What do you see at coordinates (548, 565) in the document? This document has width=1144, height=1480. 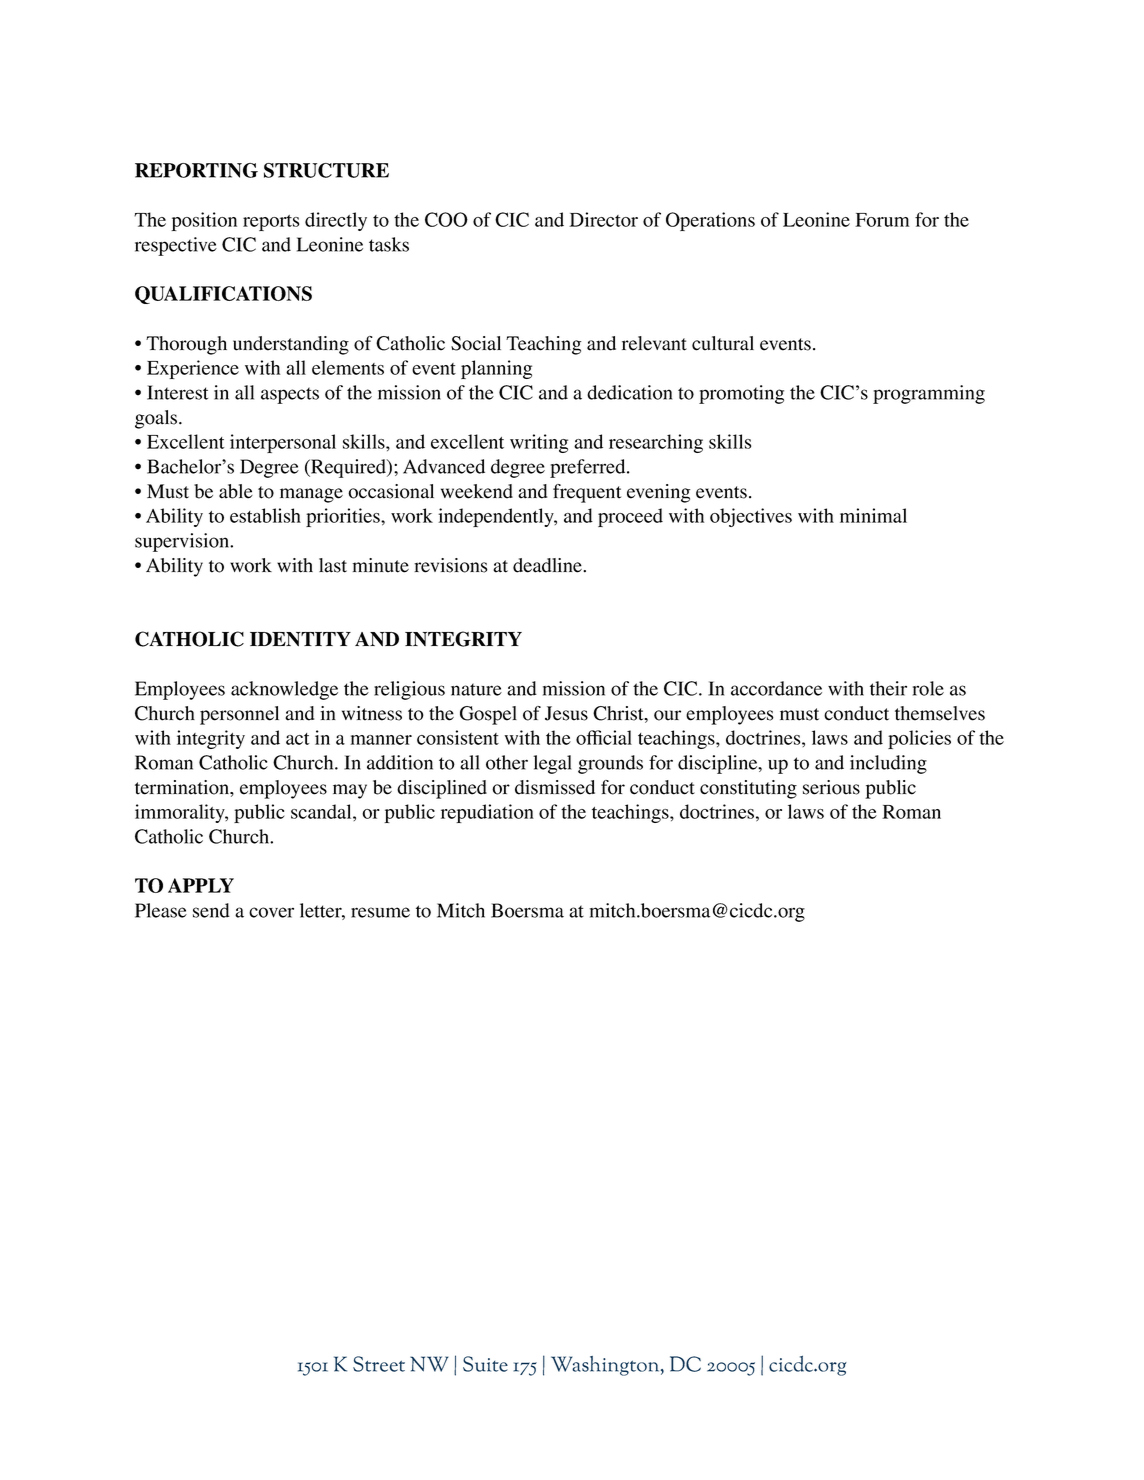 I see `deadline` at bounding box center [548, 565].
